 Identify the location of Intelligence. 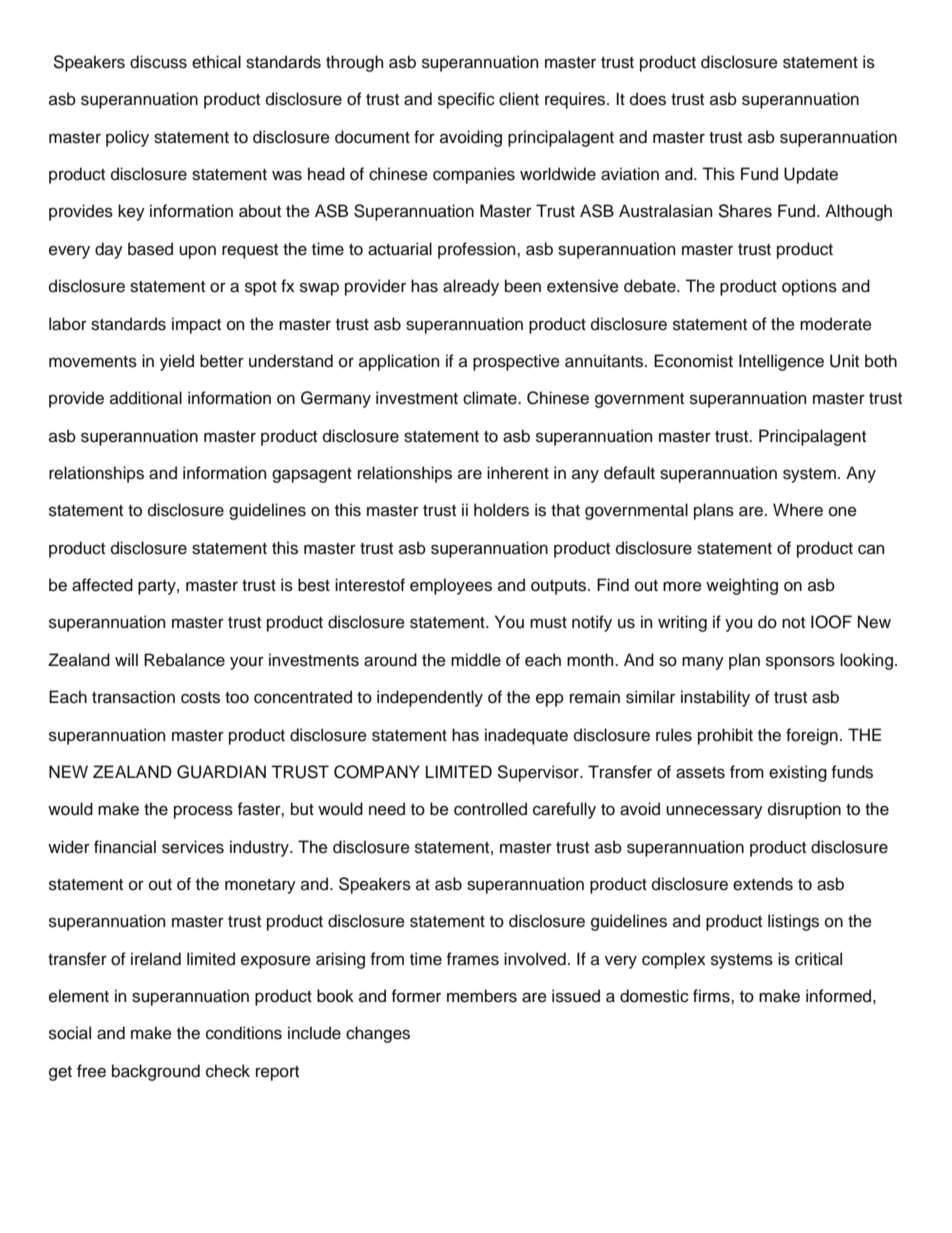
(781, 362).
